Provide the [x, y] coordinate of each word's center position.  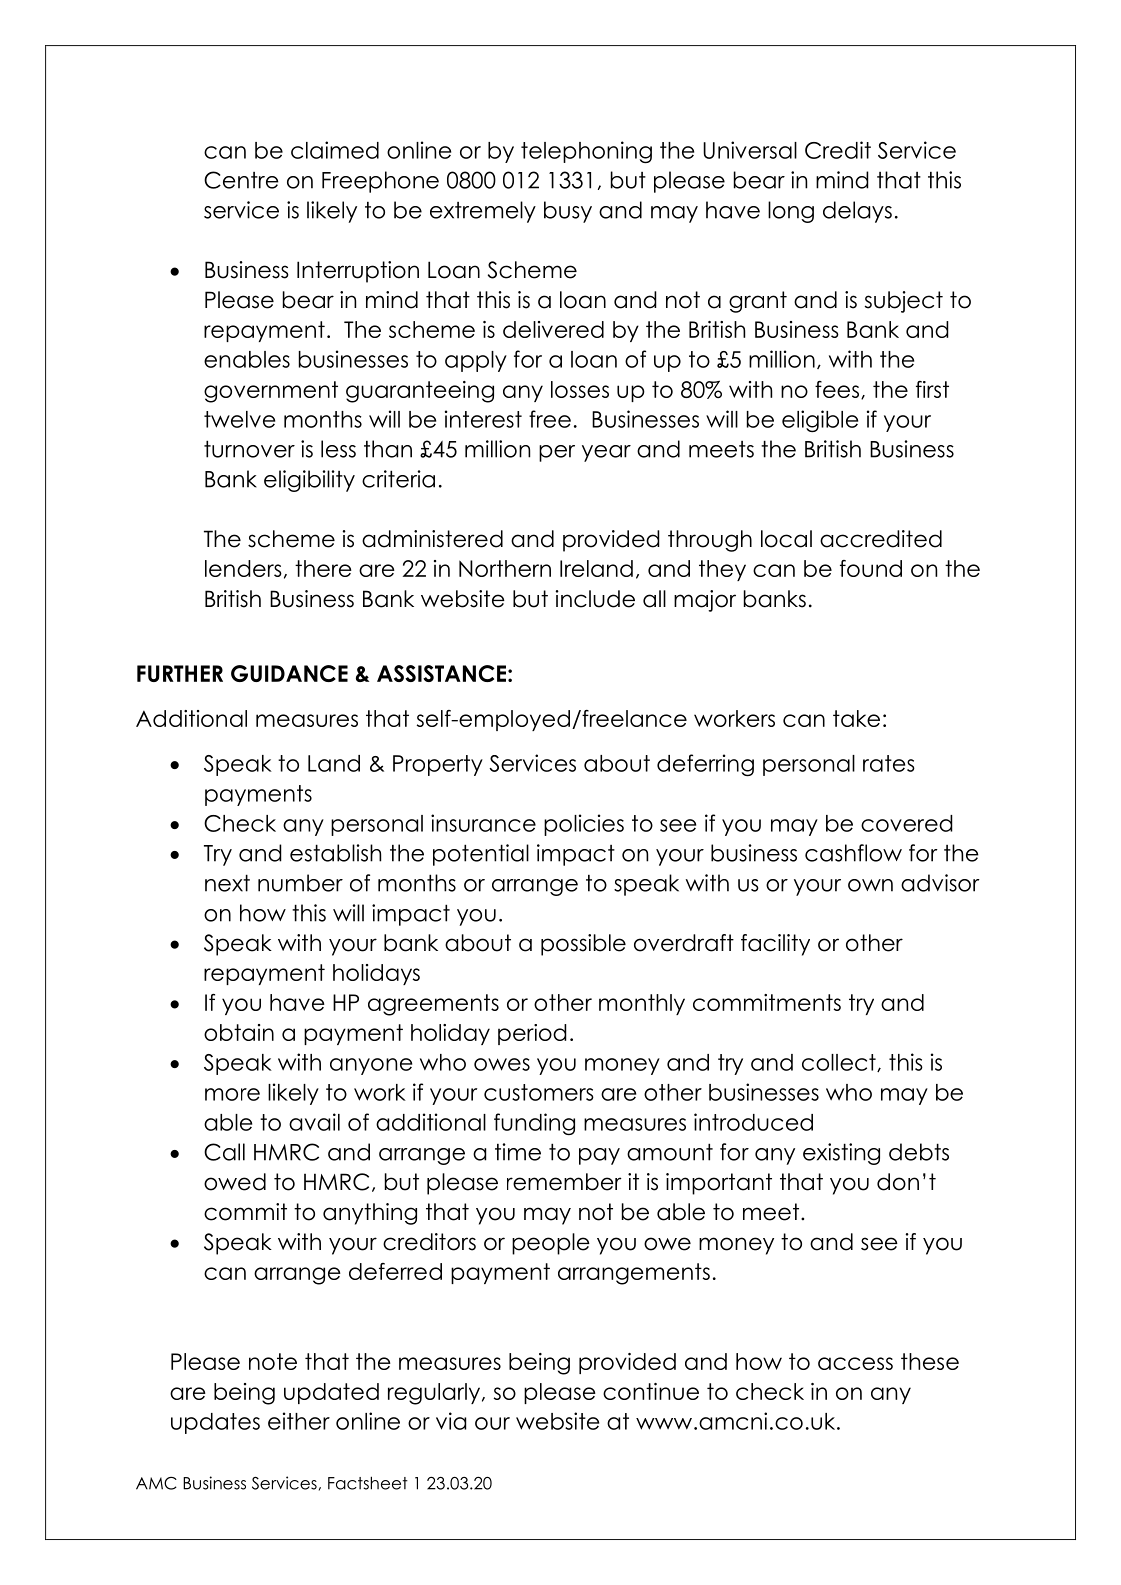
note [273, 1361]
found [871, 568]
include [595, 599]
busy [568, 212]
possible [583, 945]
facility [775, 945]
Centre [241, 180]
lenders [243, 568]
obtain [239, 1032]
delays [857, 212]
